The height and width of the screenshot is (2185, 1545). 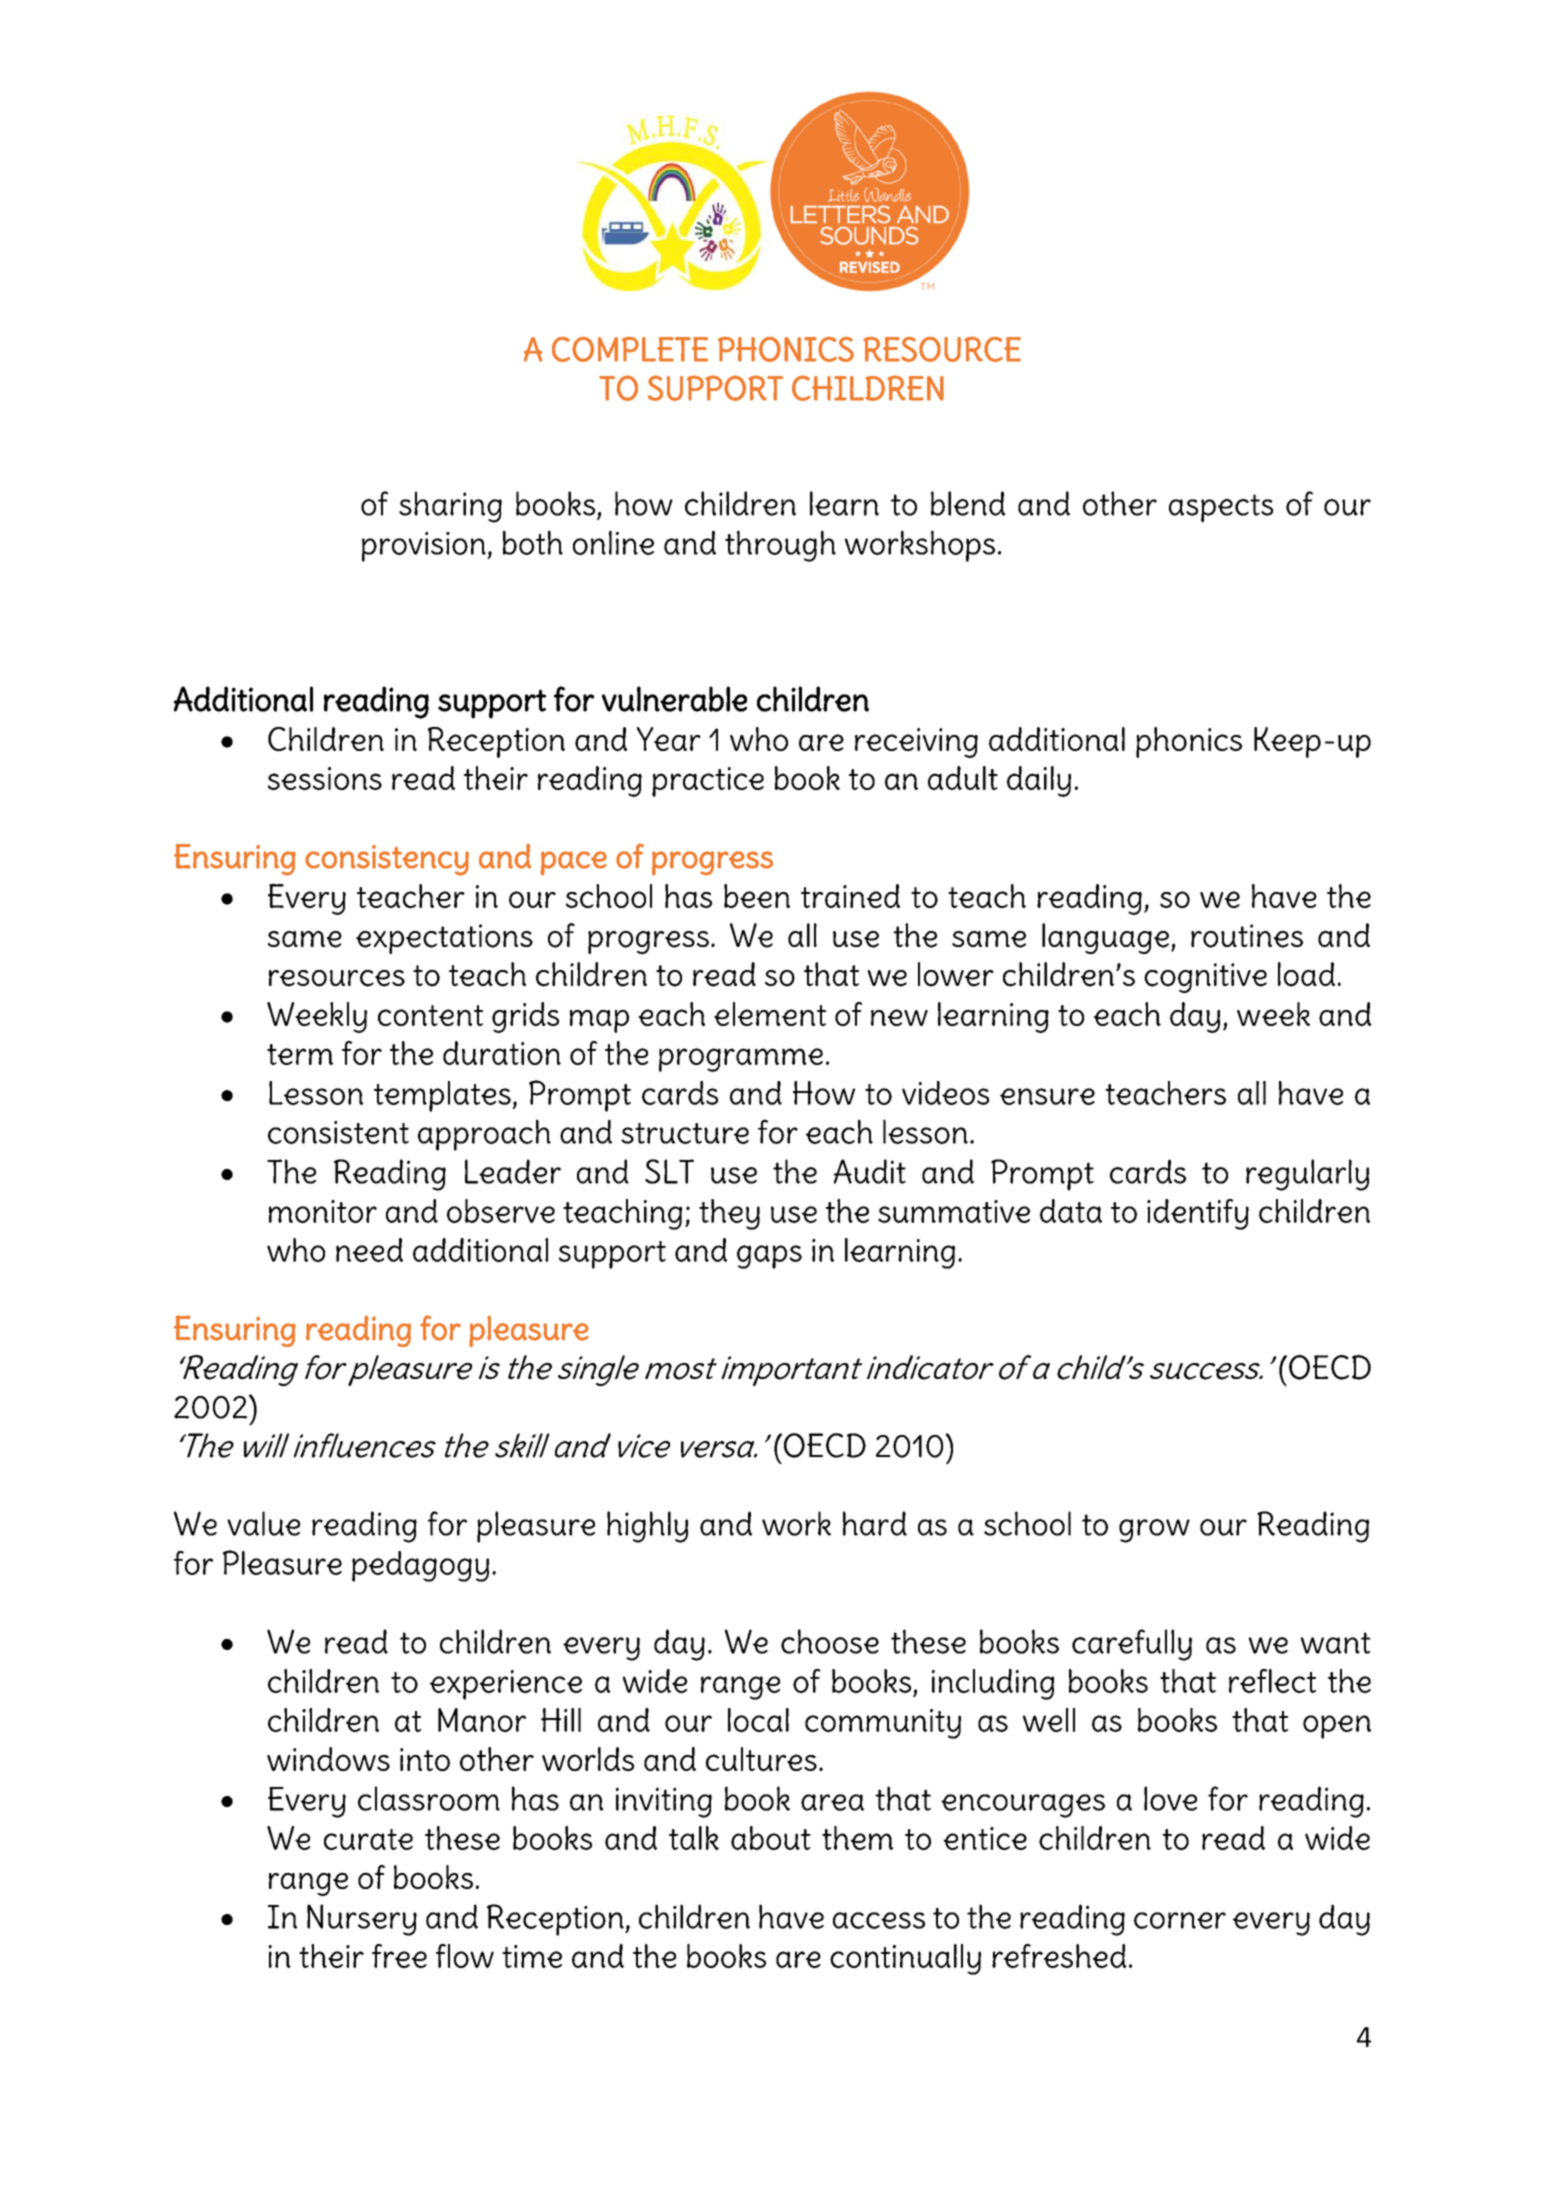 I want to click on grow, so click(x=1154, y=1531).
